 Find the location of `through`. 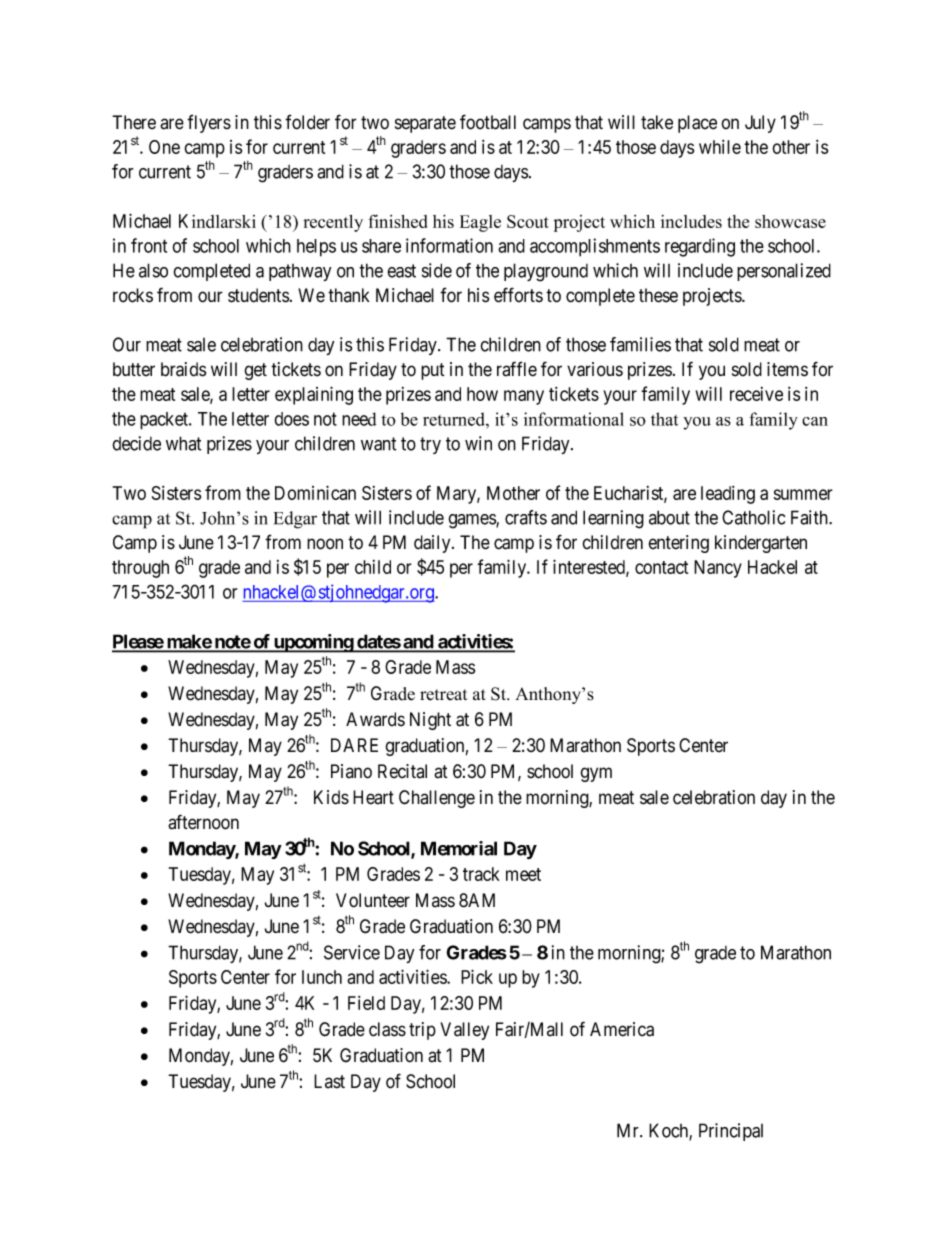

through is located at coordinates (140, 569).
